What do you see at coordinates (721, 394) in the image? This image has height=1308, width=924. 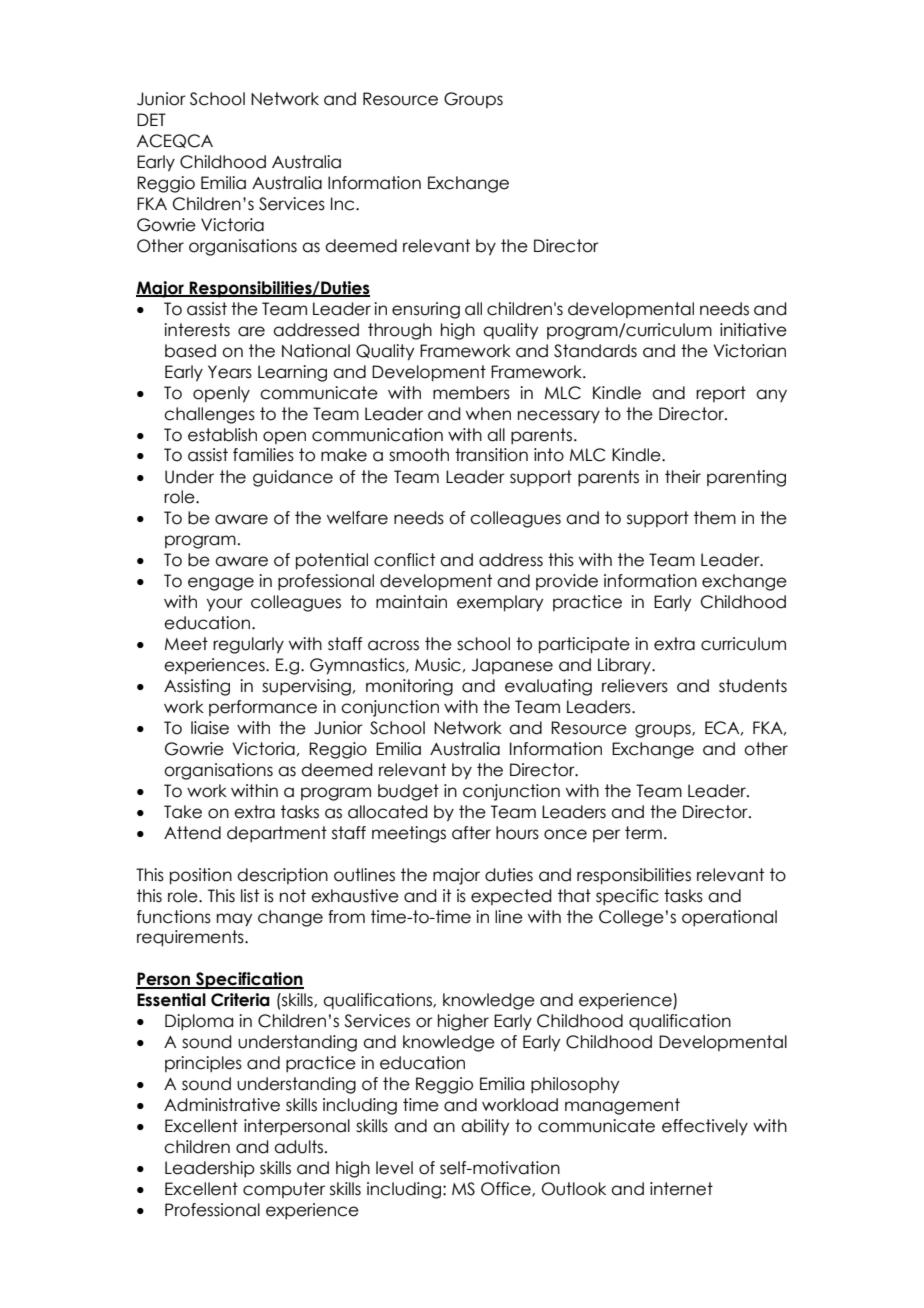 I see `report` at bounding box center [721, 394].
